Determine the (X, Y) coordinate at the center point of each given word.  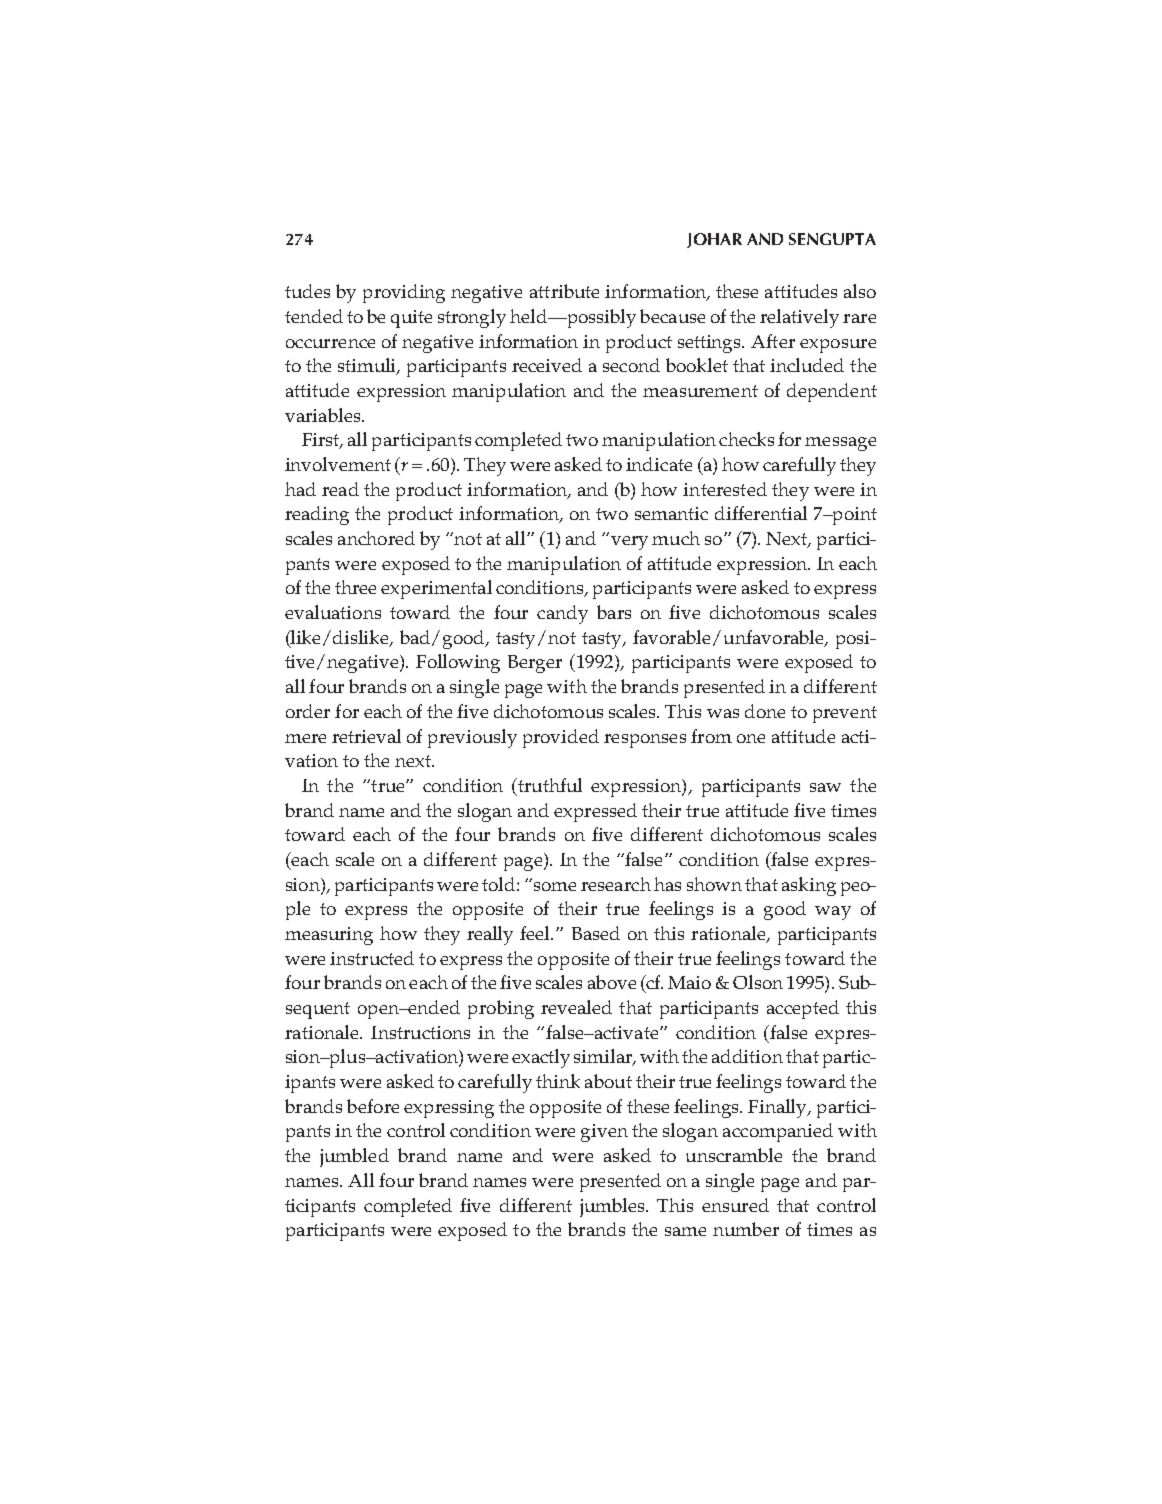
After (773, 341)
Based (596, 933)
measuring (329, 936)
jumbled (354, 1157)
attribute (564, 291)
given (604, 1133)
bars (614, 612)
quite (411, 319)
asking (809, 886)
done (765, 711)
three (355, 587)
